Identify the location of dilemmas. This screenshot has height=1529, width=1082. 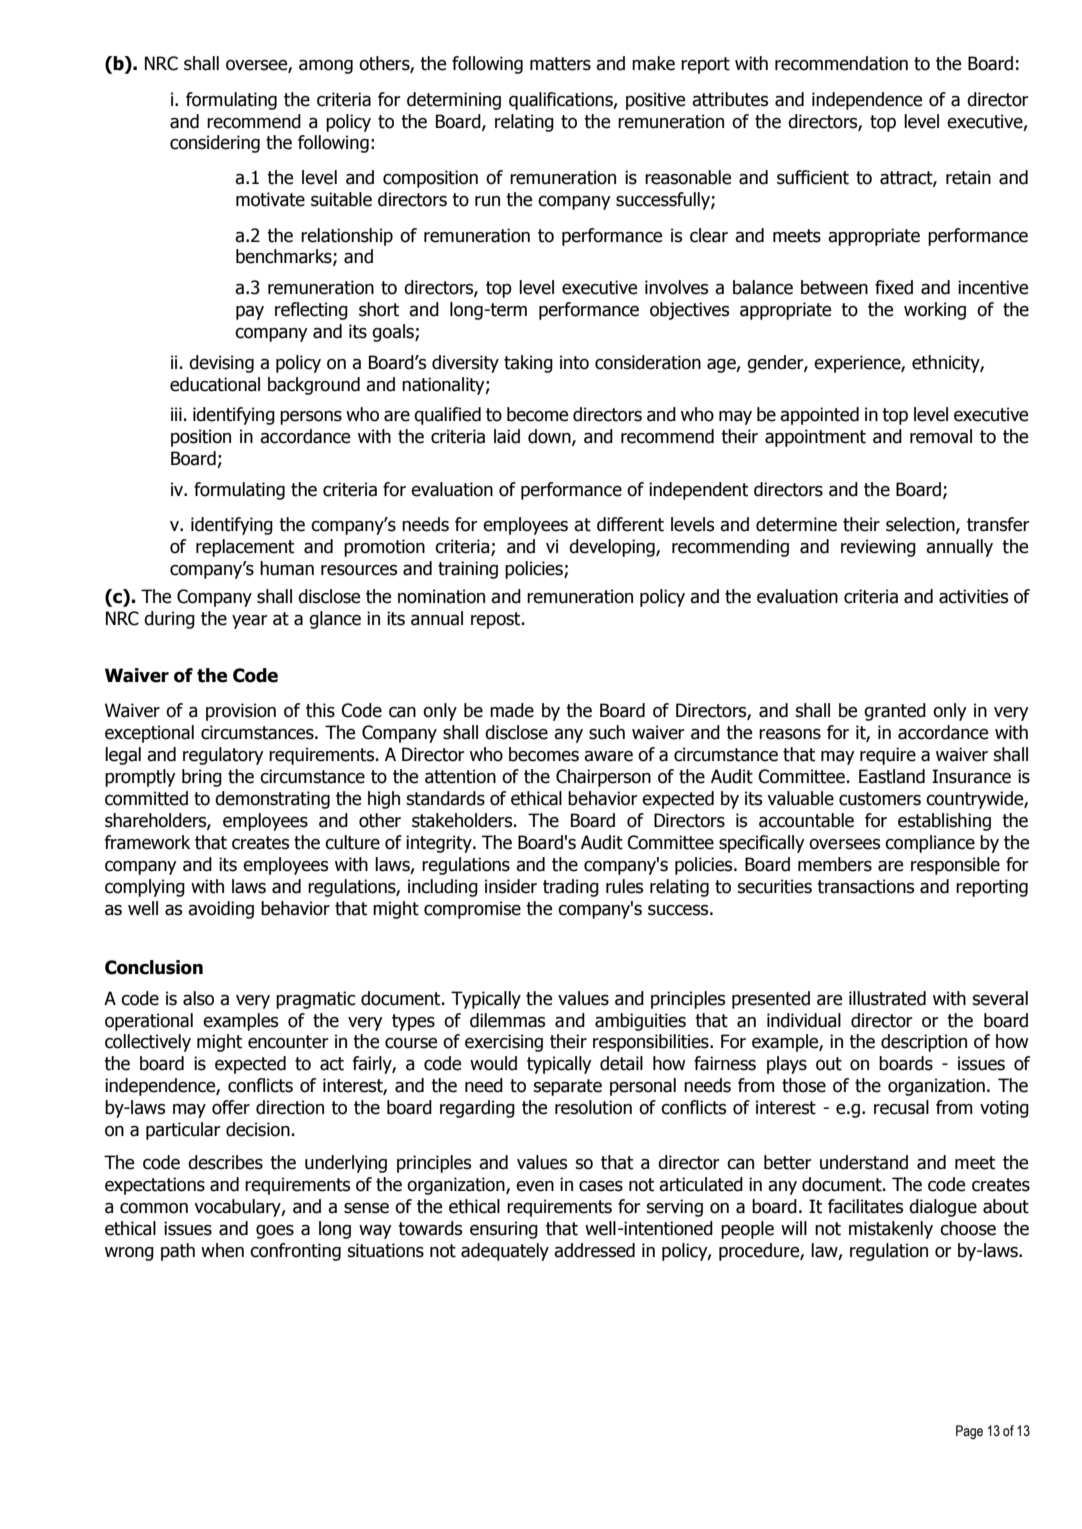
(507, 1020).
